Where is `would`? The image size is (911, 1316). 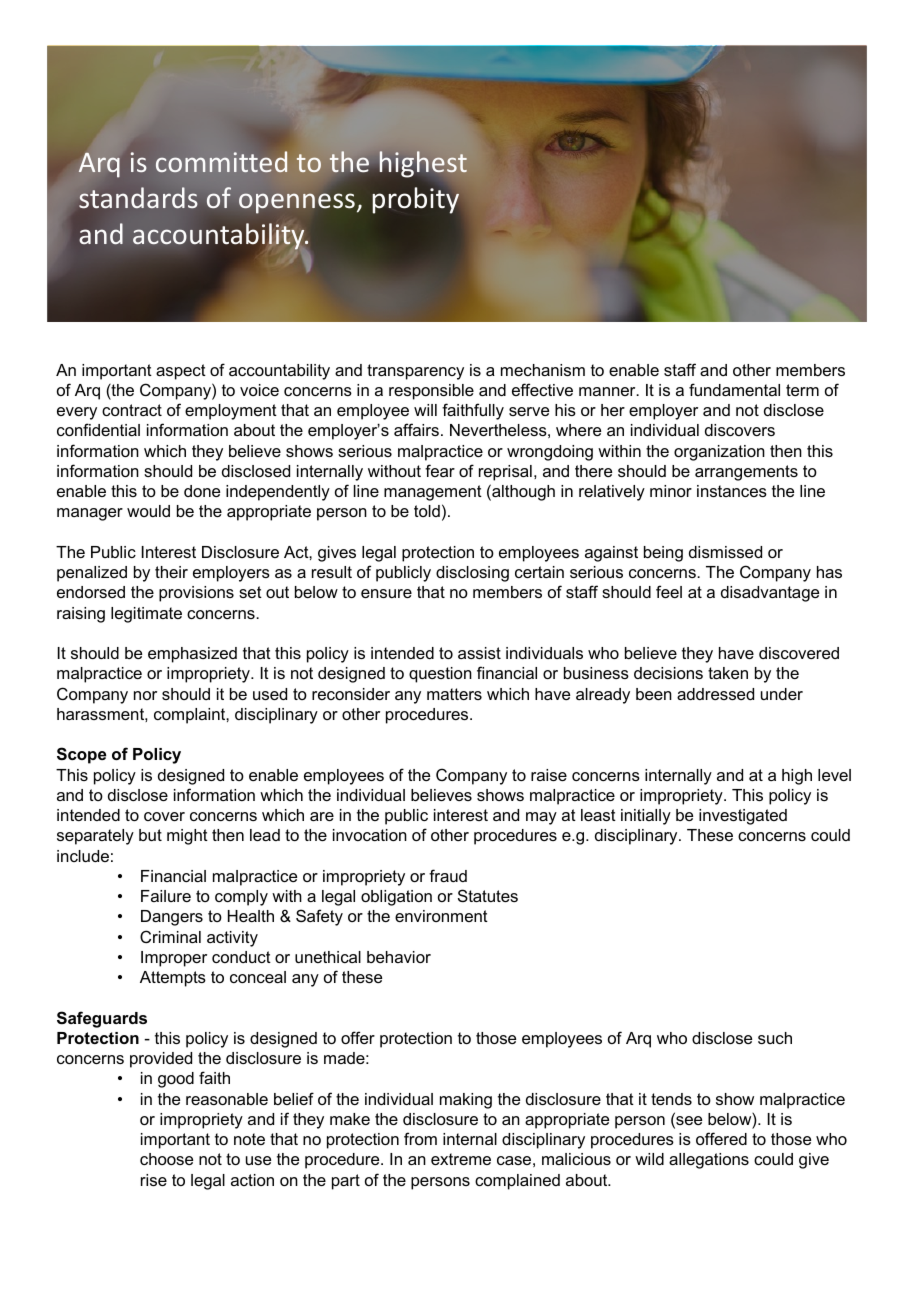 would is located at coordinates (148, 511).
